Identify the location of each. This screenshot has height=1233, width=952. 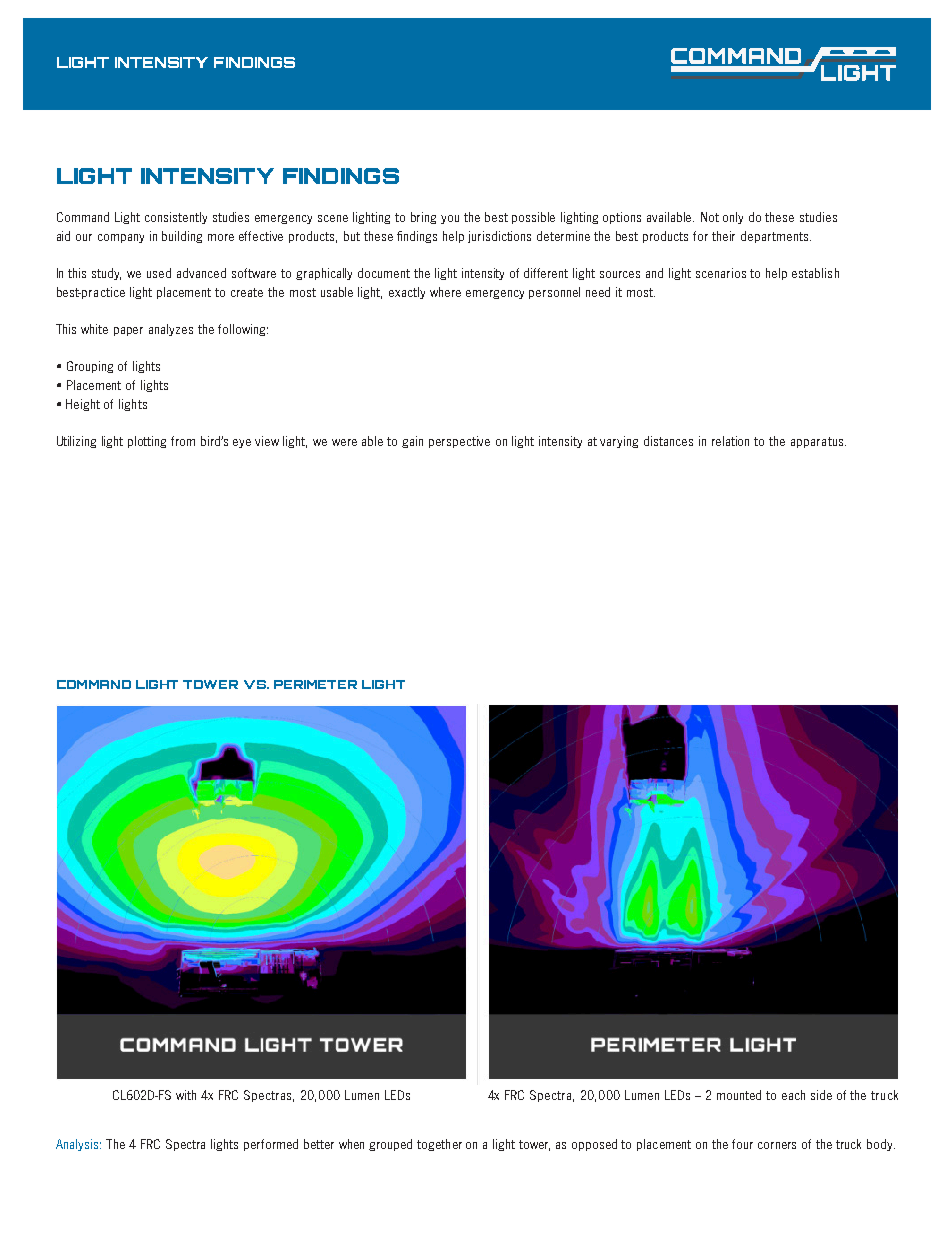
(793, 1095).
